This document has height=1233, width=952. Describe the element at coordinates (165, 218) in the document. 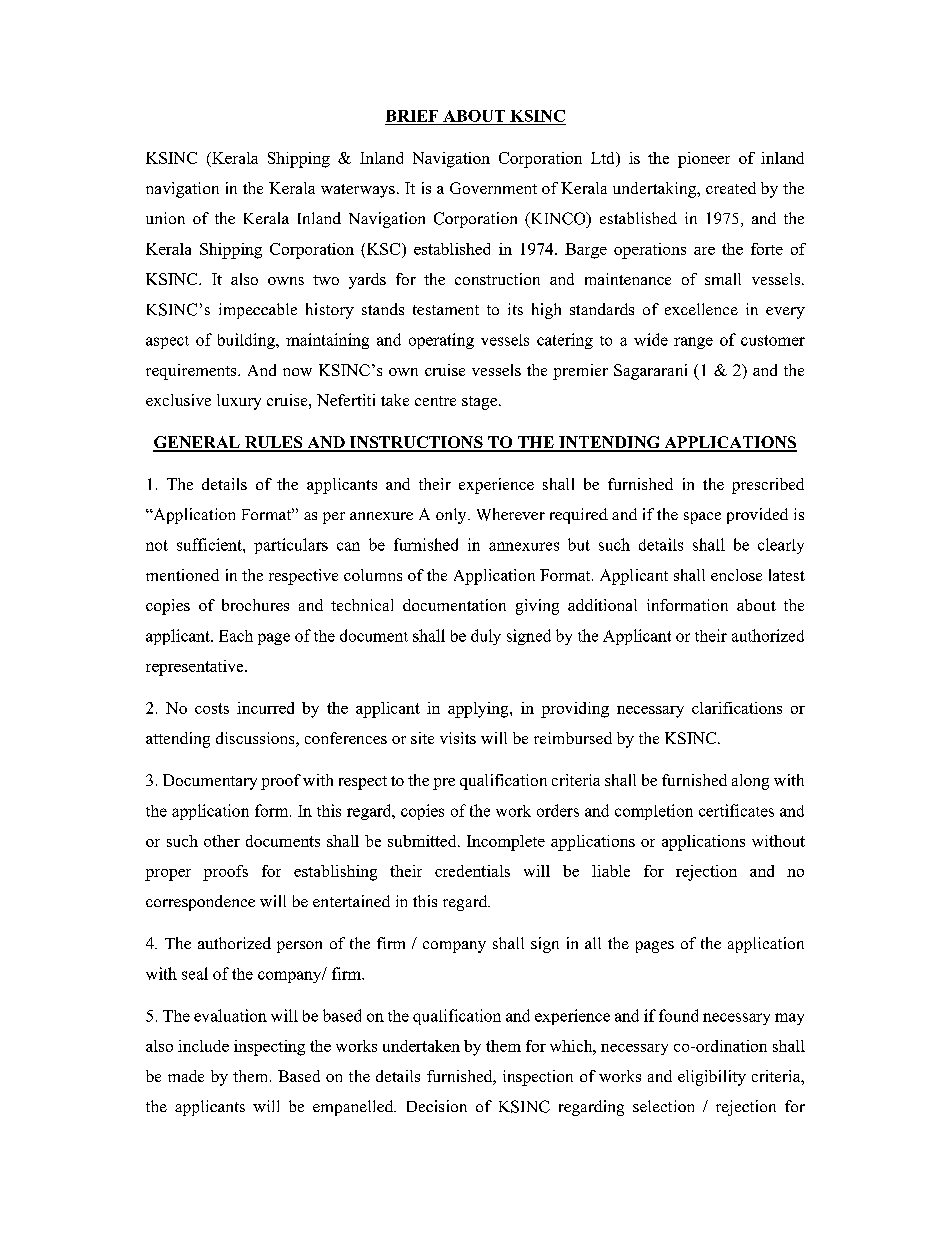

I see `union` at that location.
